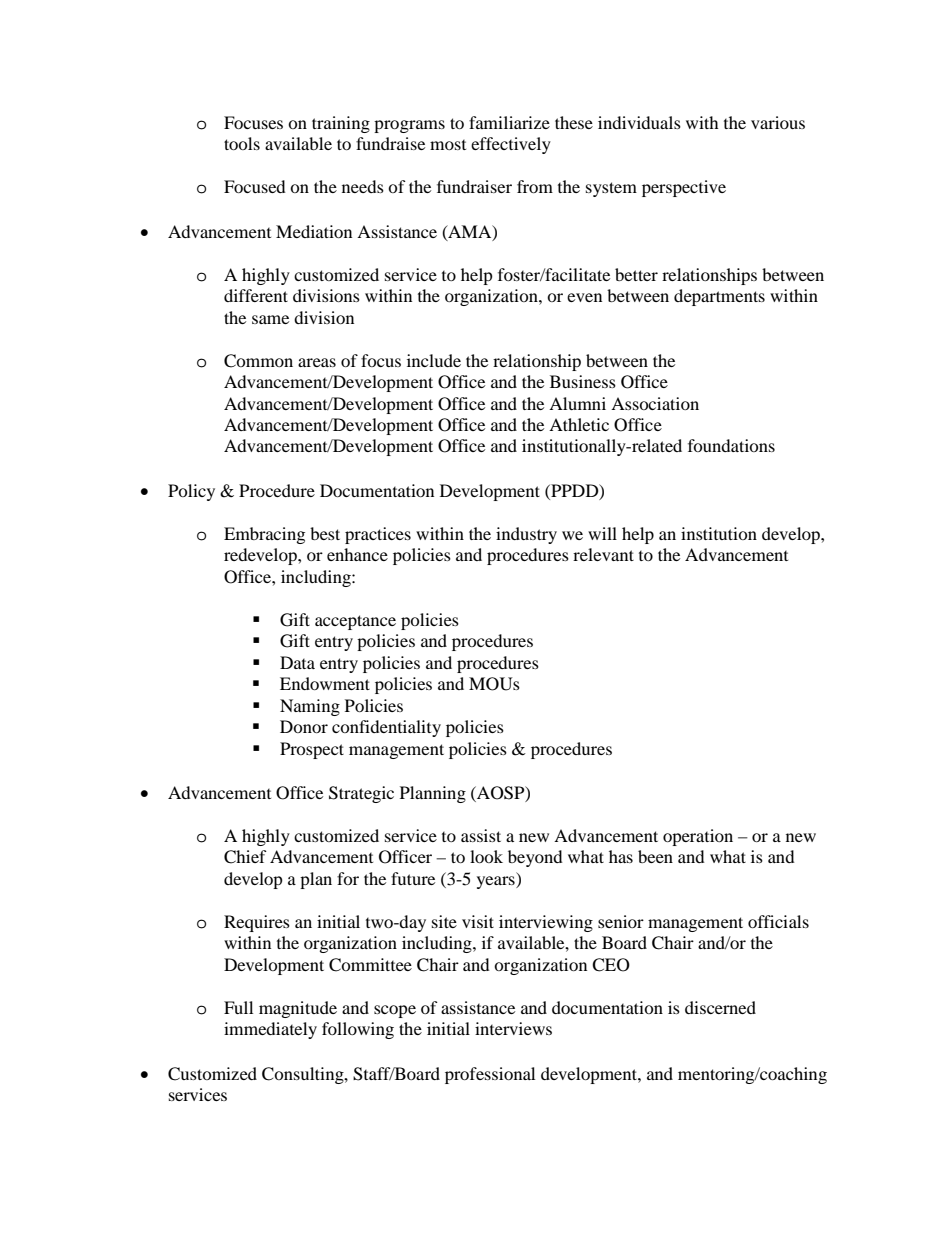 The image size is (952, 1233). I want to click on professional, so click(490, 1075).
